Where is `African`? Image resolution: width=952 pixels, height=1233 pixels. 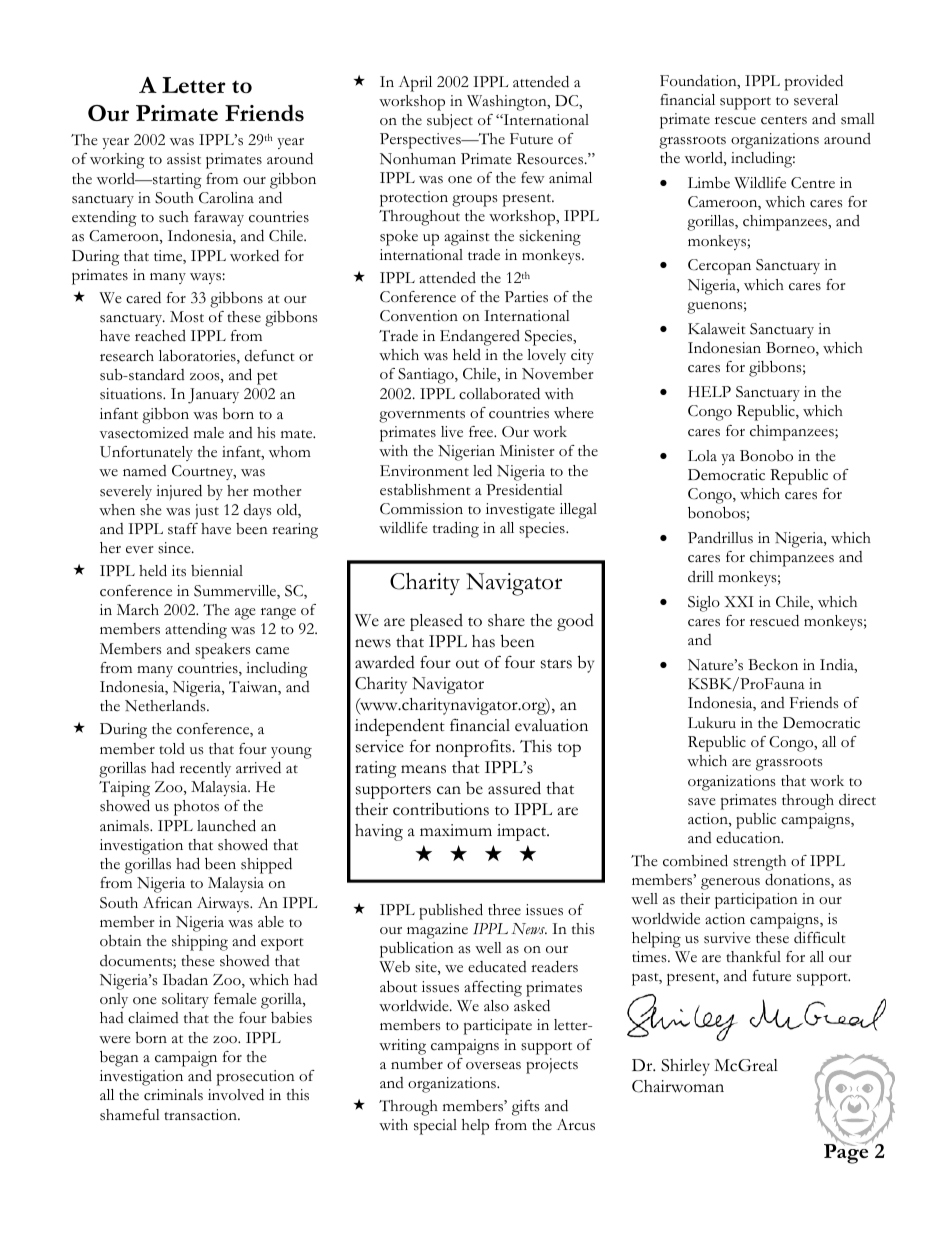 African is located at coordinates (167, 903).
